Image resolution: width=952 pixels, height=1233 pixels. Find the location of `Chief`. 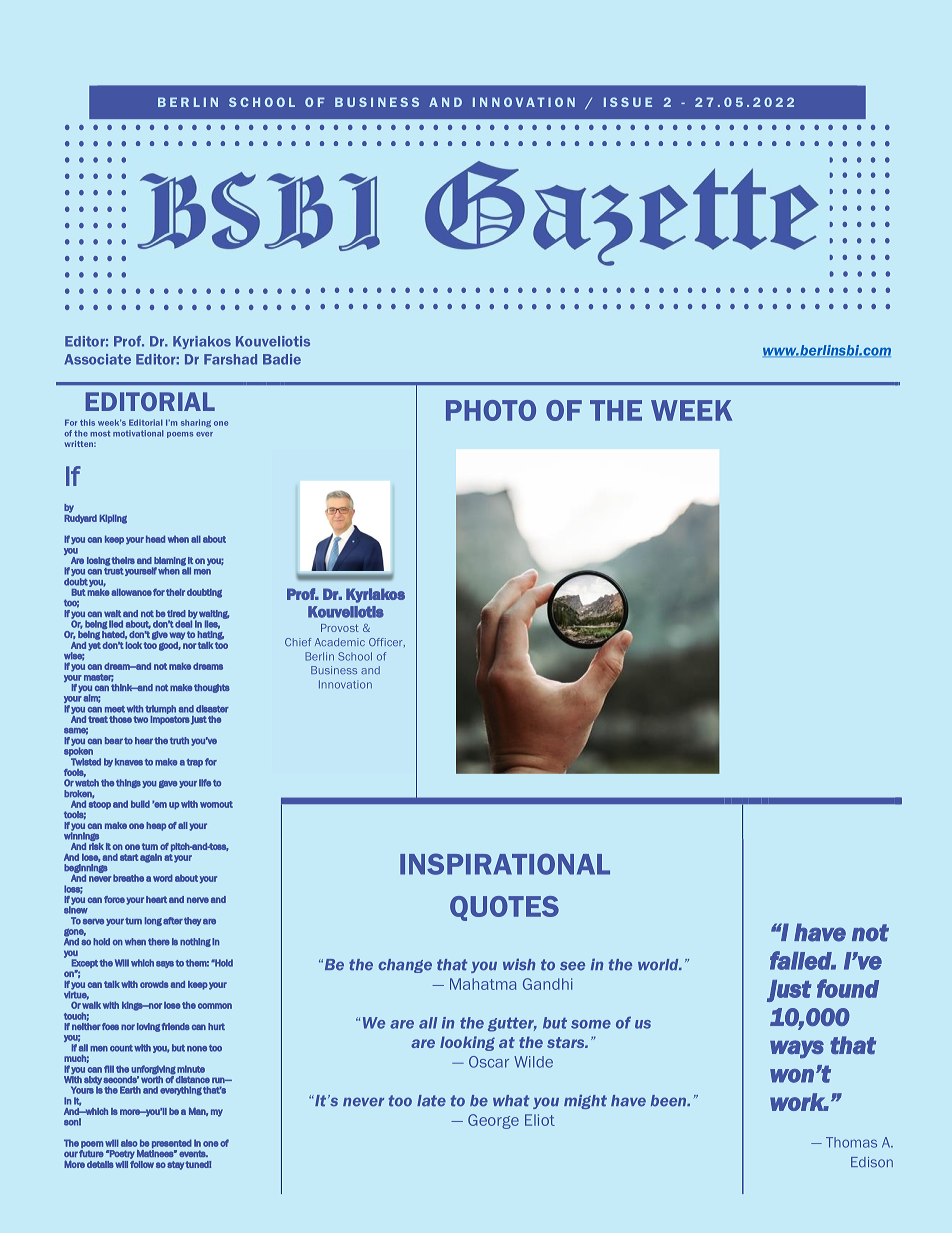

Chief is located at coordinates (298, 642).
